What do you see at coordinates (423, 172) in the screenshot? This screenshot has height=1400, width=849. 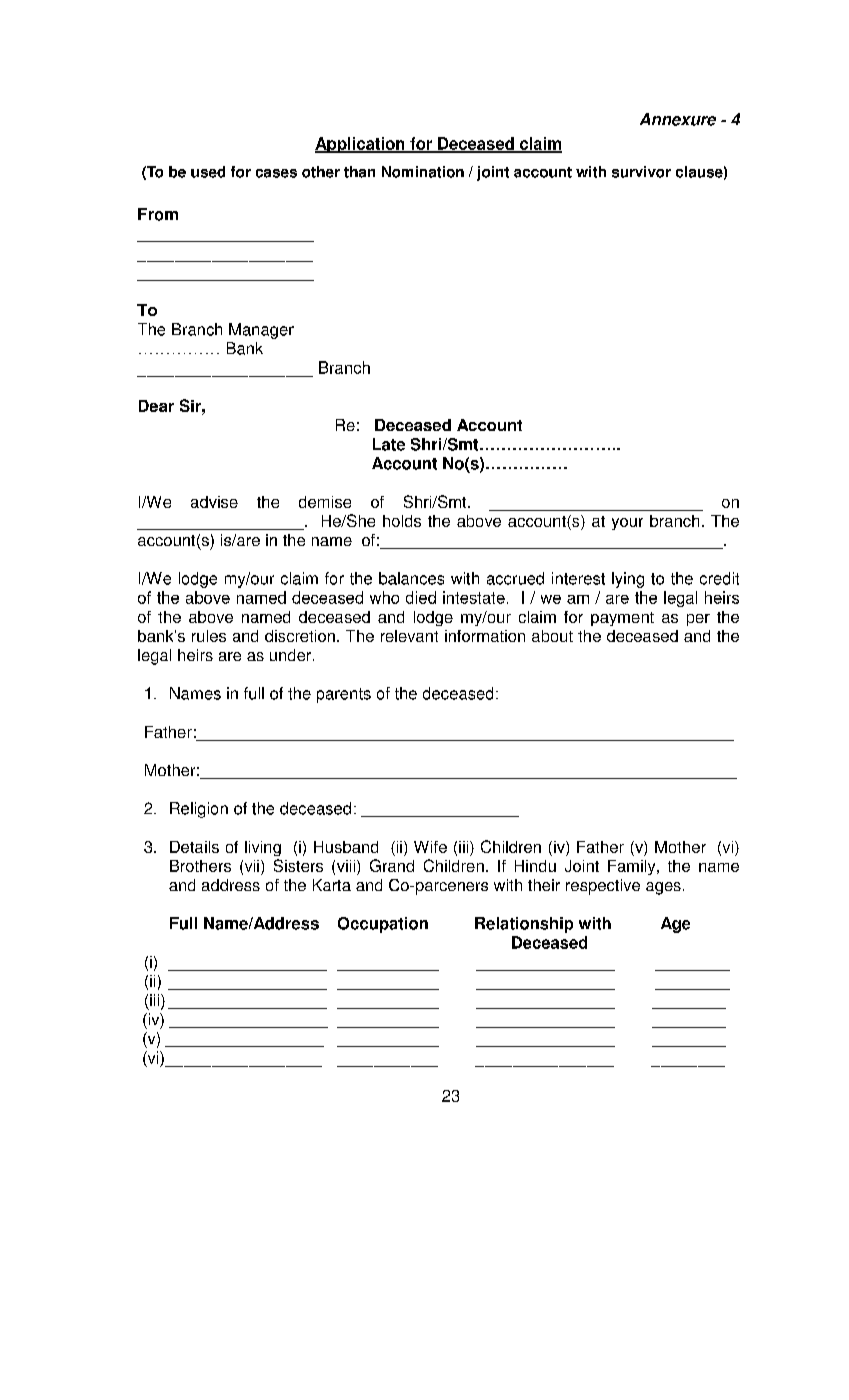 I see `Nomination` at bounding box center [423, 172].
